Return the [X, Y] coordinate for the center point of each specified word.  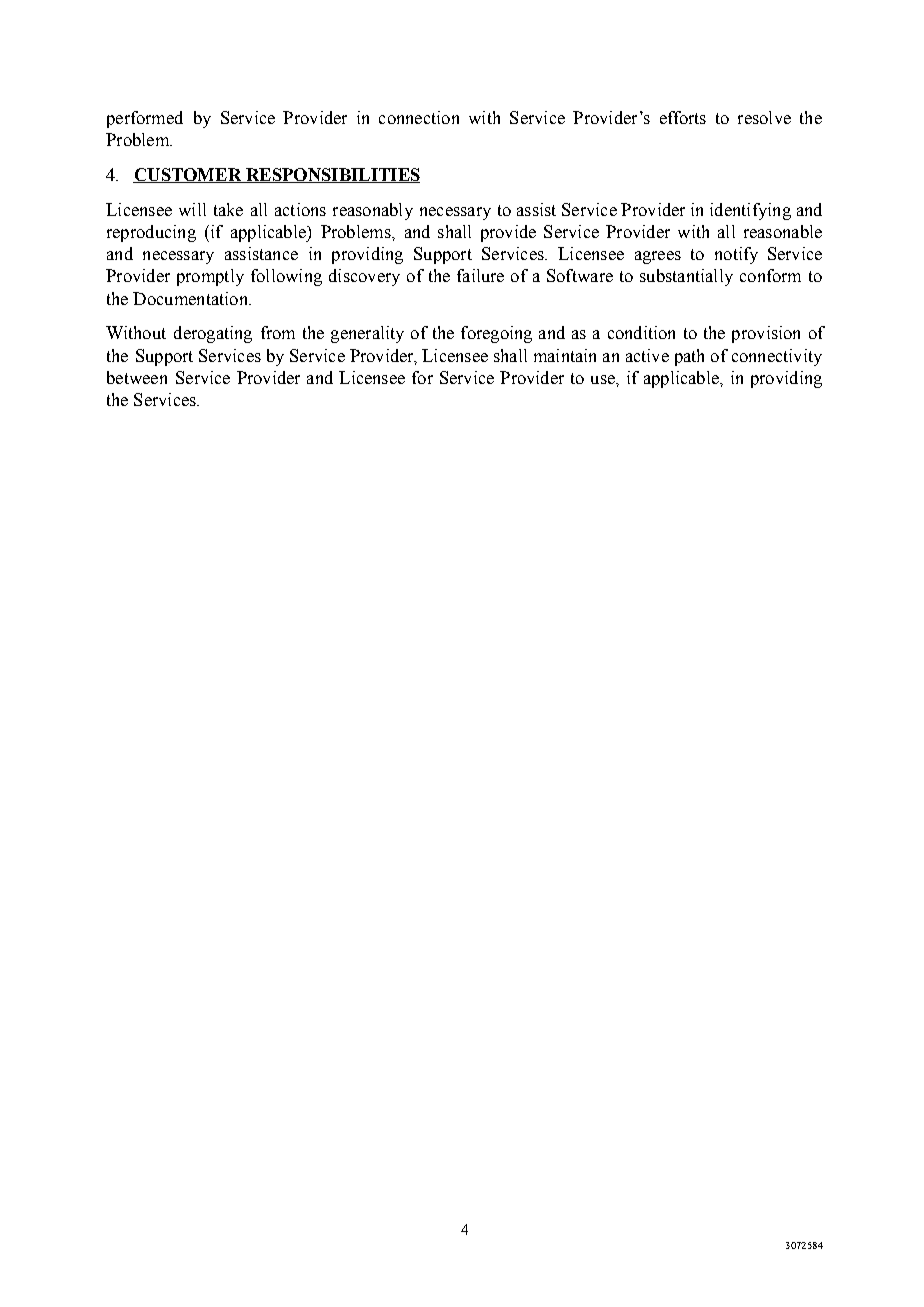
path [689, 357]
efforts [683, 117]
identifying [750, 211]
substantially [686, 277]
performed [145, 119]
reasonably [373, 211]
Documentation [191, 298]
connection [419, 117]
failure [480, 275]
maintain [565, 355]
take [228, 209]
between [137, 377]
